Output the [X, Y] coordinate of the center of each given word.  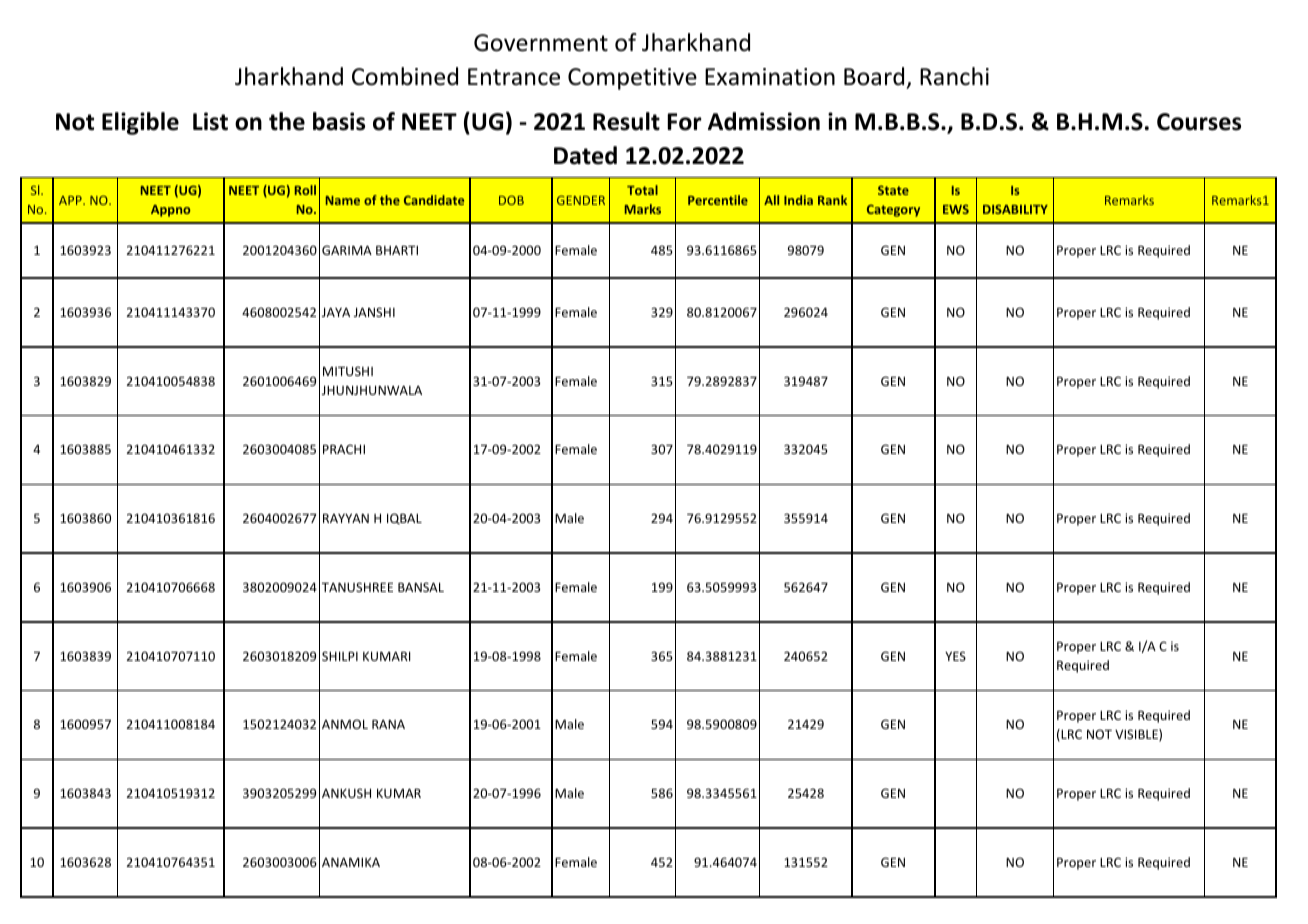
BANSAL [421, 587]
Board [874, 76]
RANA [388, 724]
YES [955, 656]
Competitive [632, 79]
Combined [405, 76]
